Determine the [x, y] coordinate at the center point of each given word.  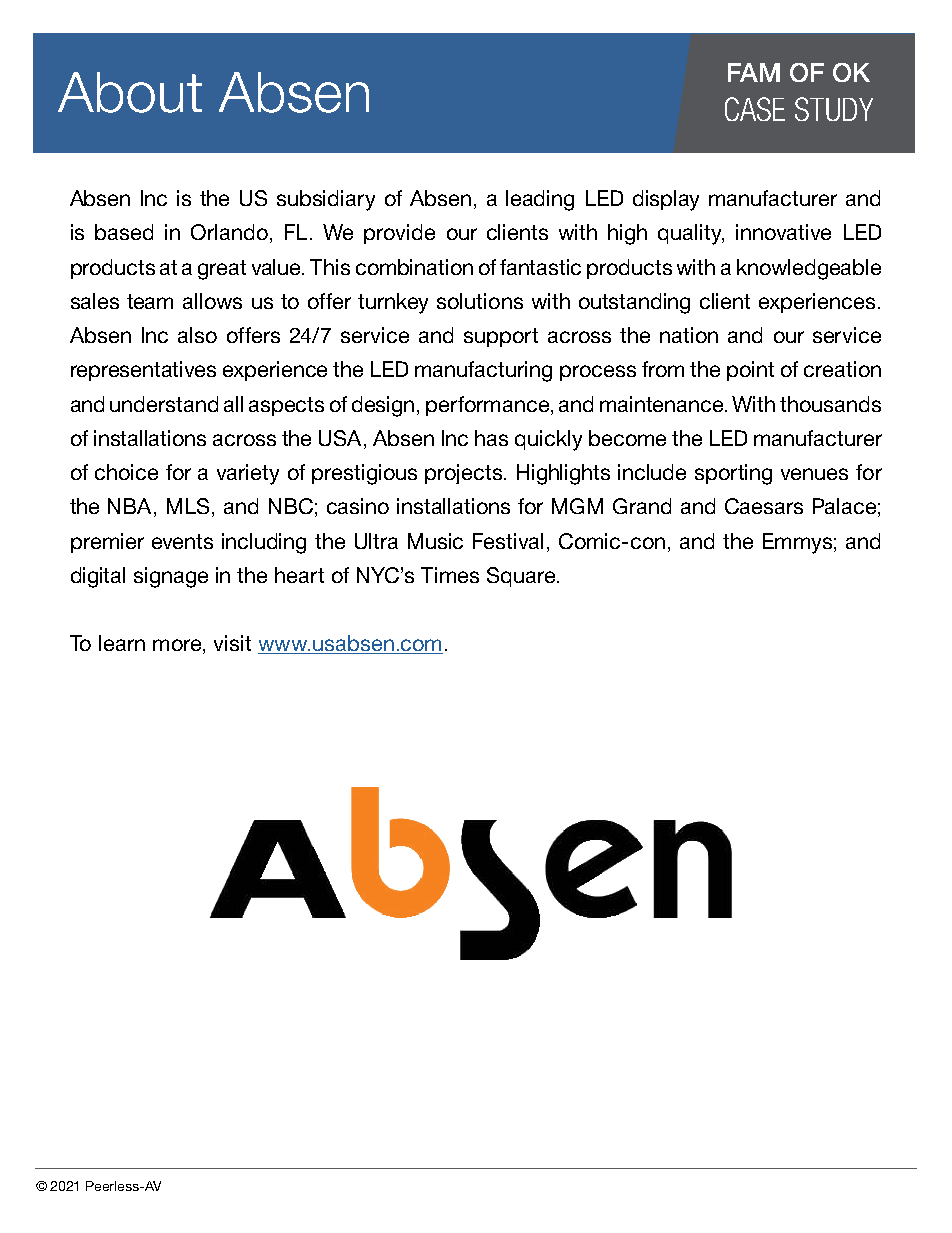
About [130, 92]
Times [450, 575]
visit [232, 643]
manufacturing [483, 371]
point [750, 371]
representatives [143, 371]
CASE [755, 109]
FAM [754, 72]
